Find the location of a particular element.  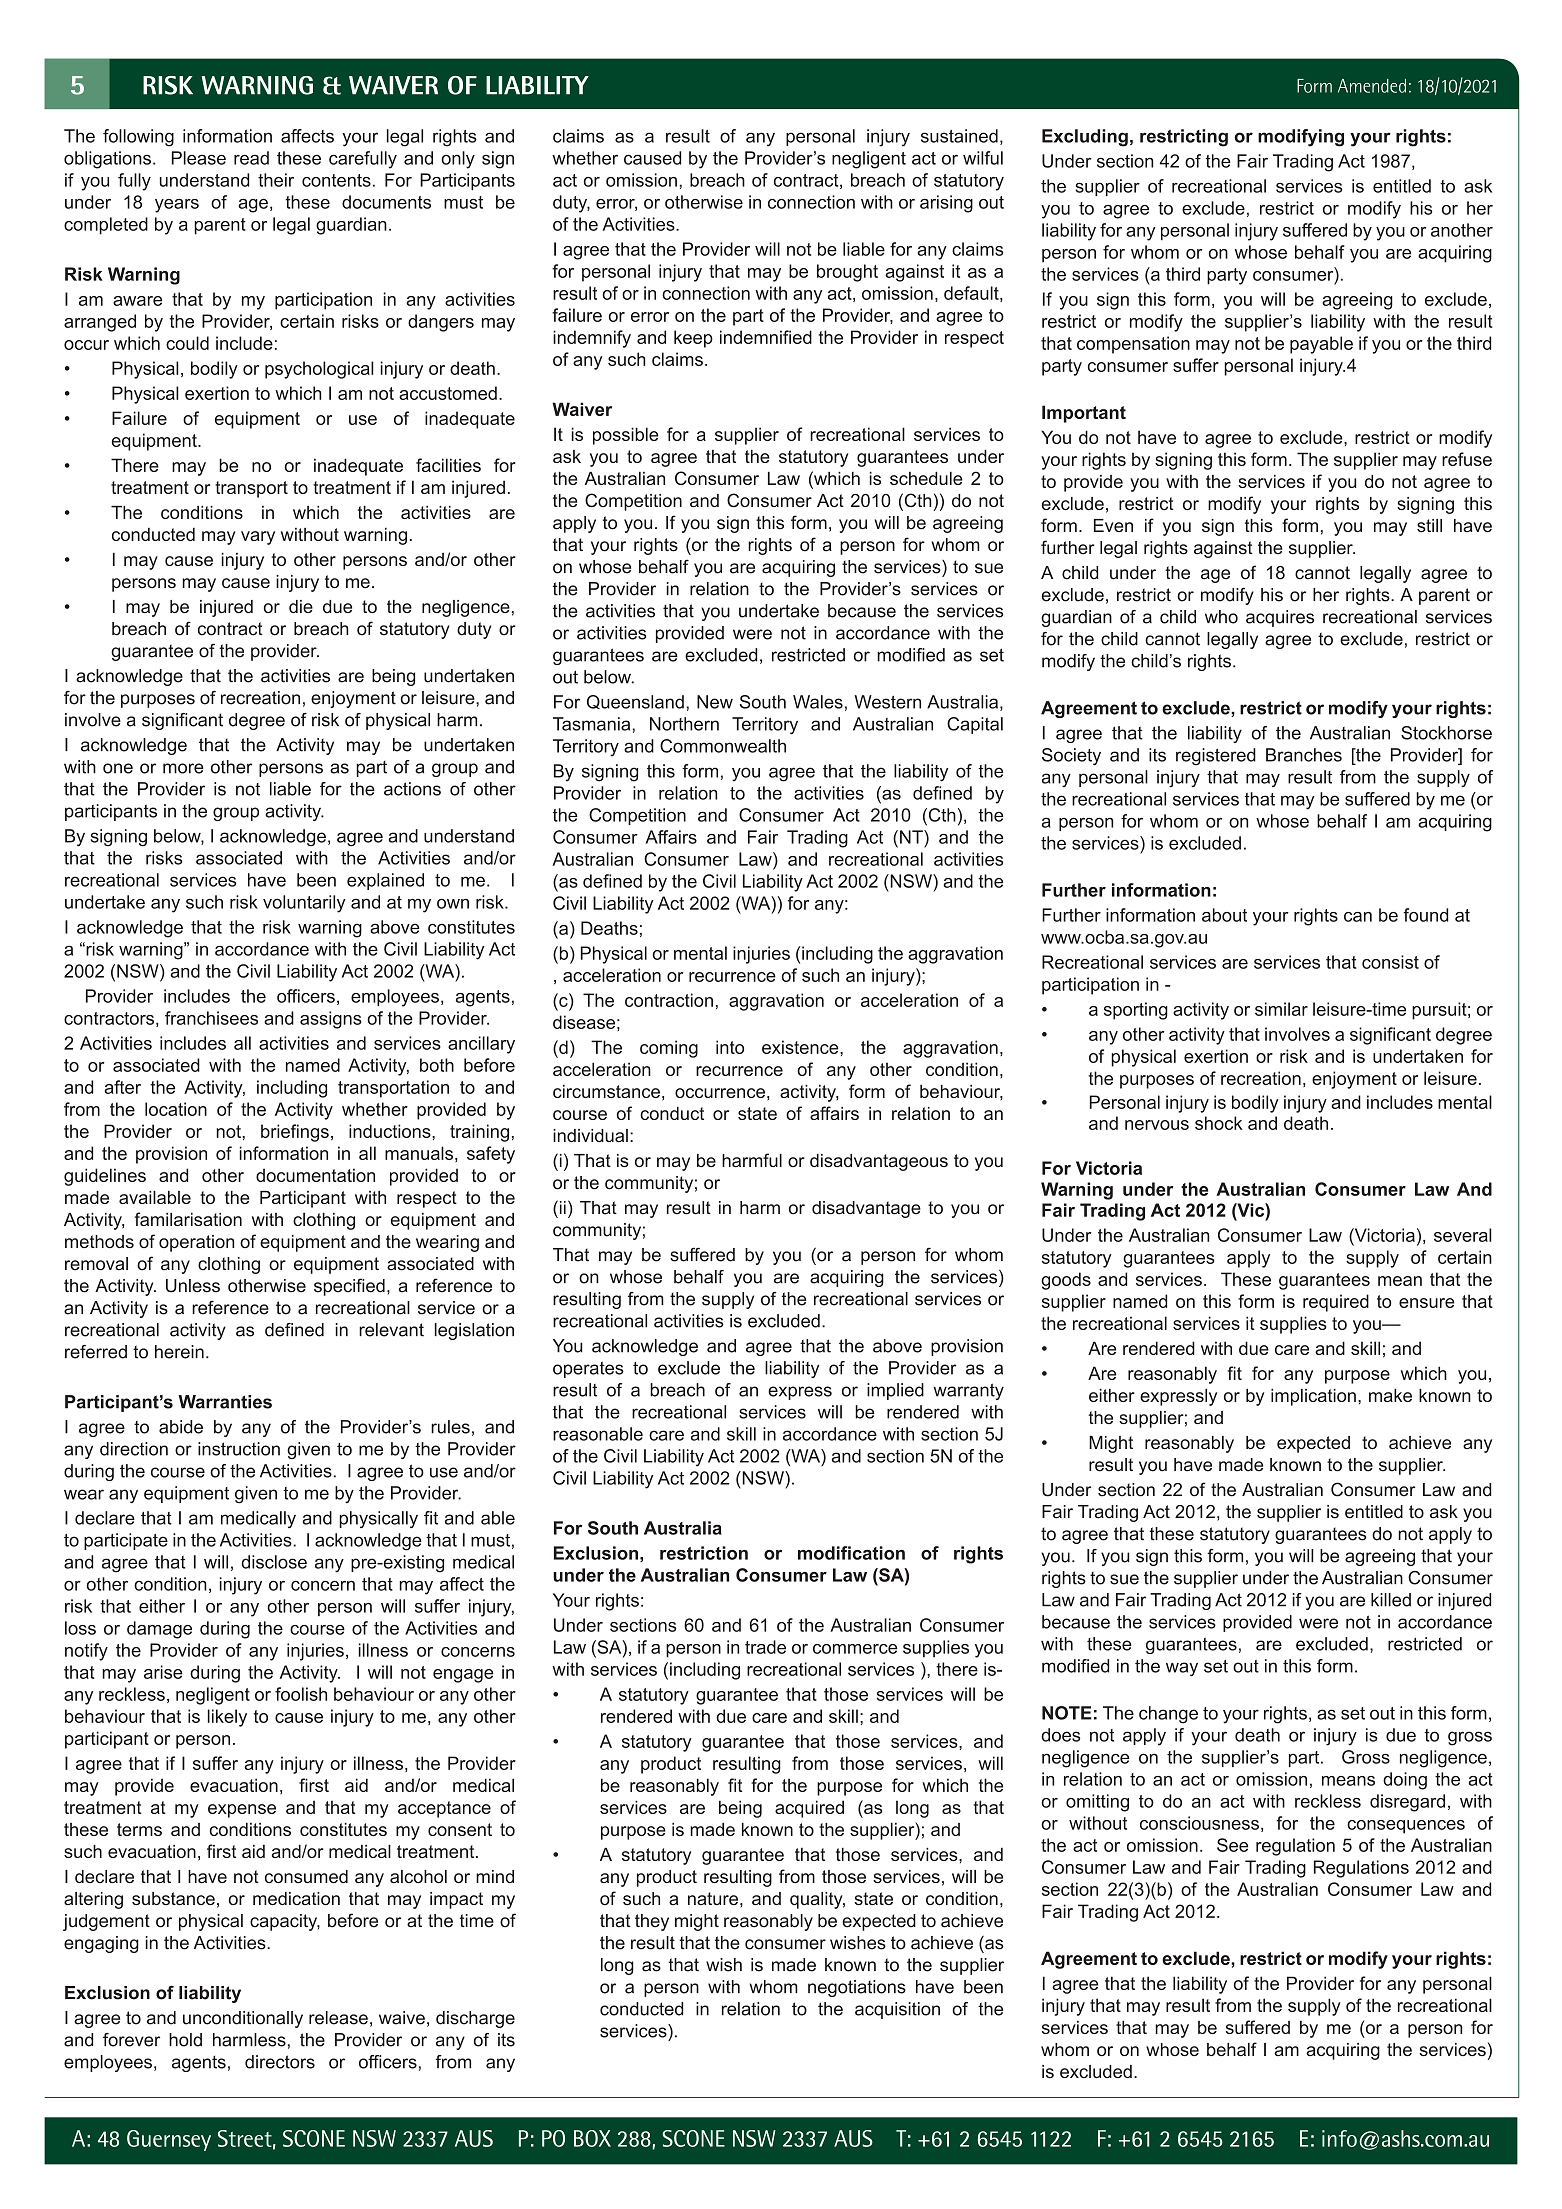

Branches is located at coordinates (1304, 755).
